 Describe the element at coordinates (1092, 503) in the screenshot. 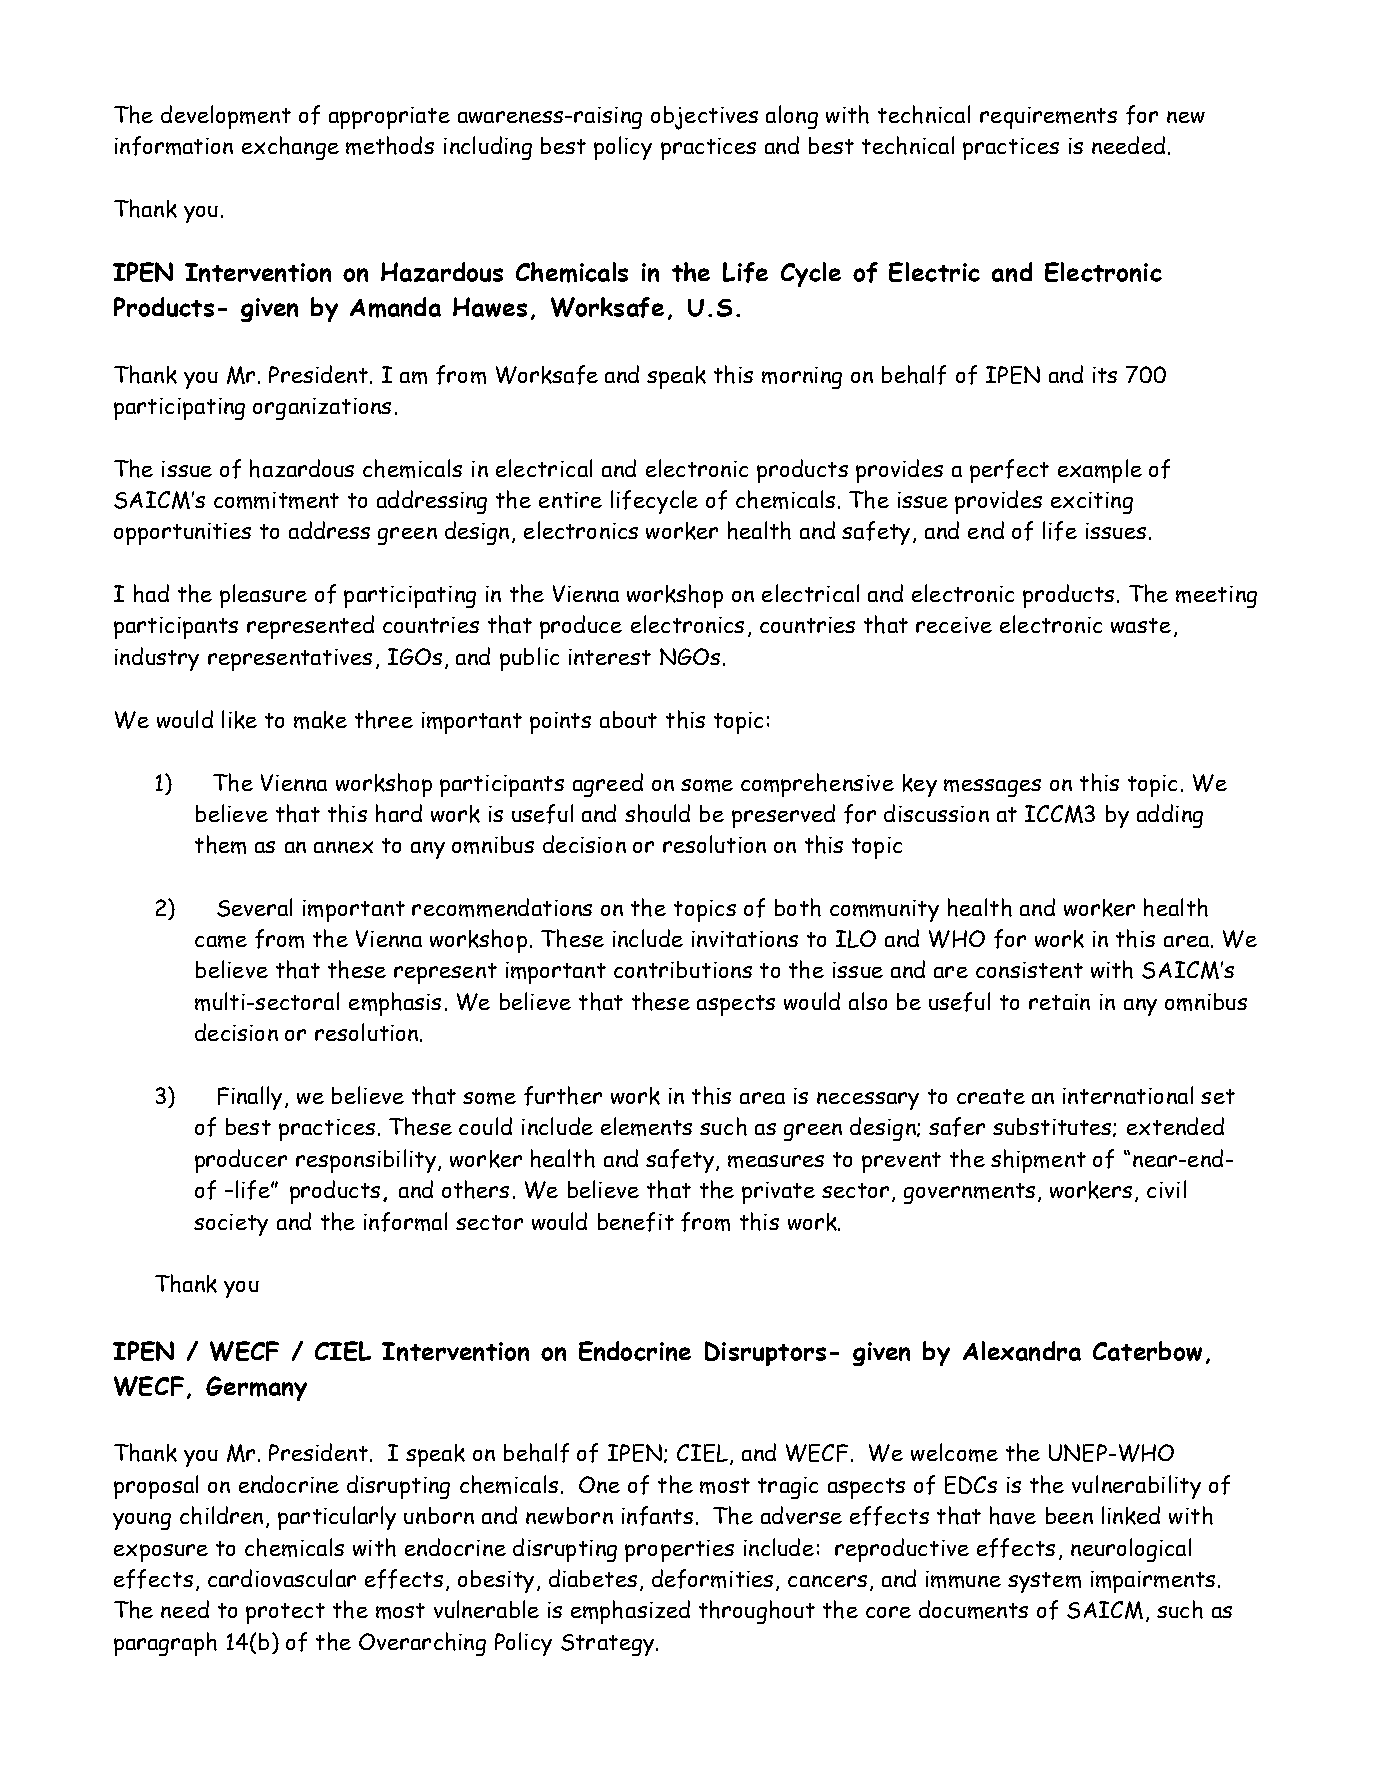

I see `exciting` at that location.
